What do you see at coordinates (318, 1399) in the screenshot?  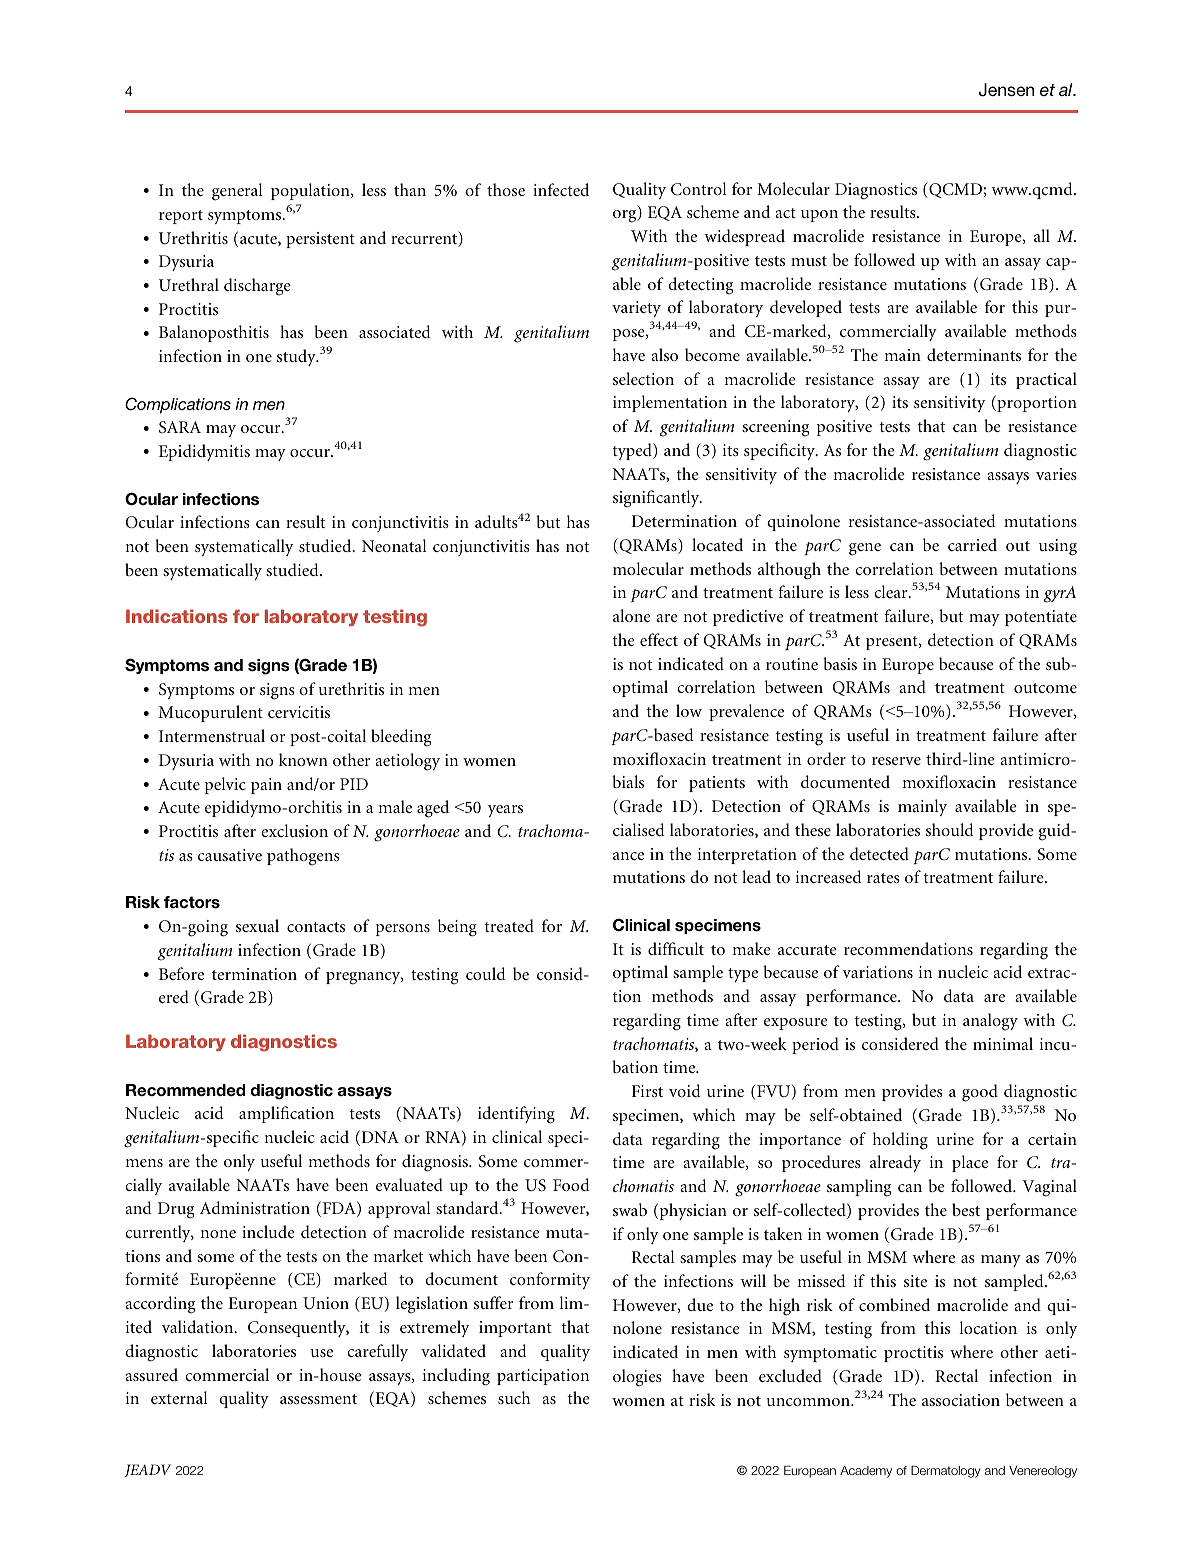 I see `assessment` at bounding box center [318, 1399].
